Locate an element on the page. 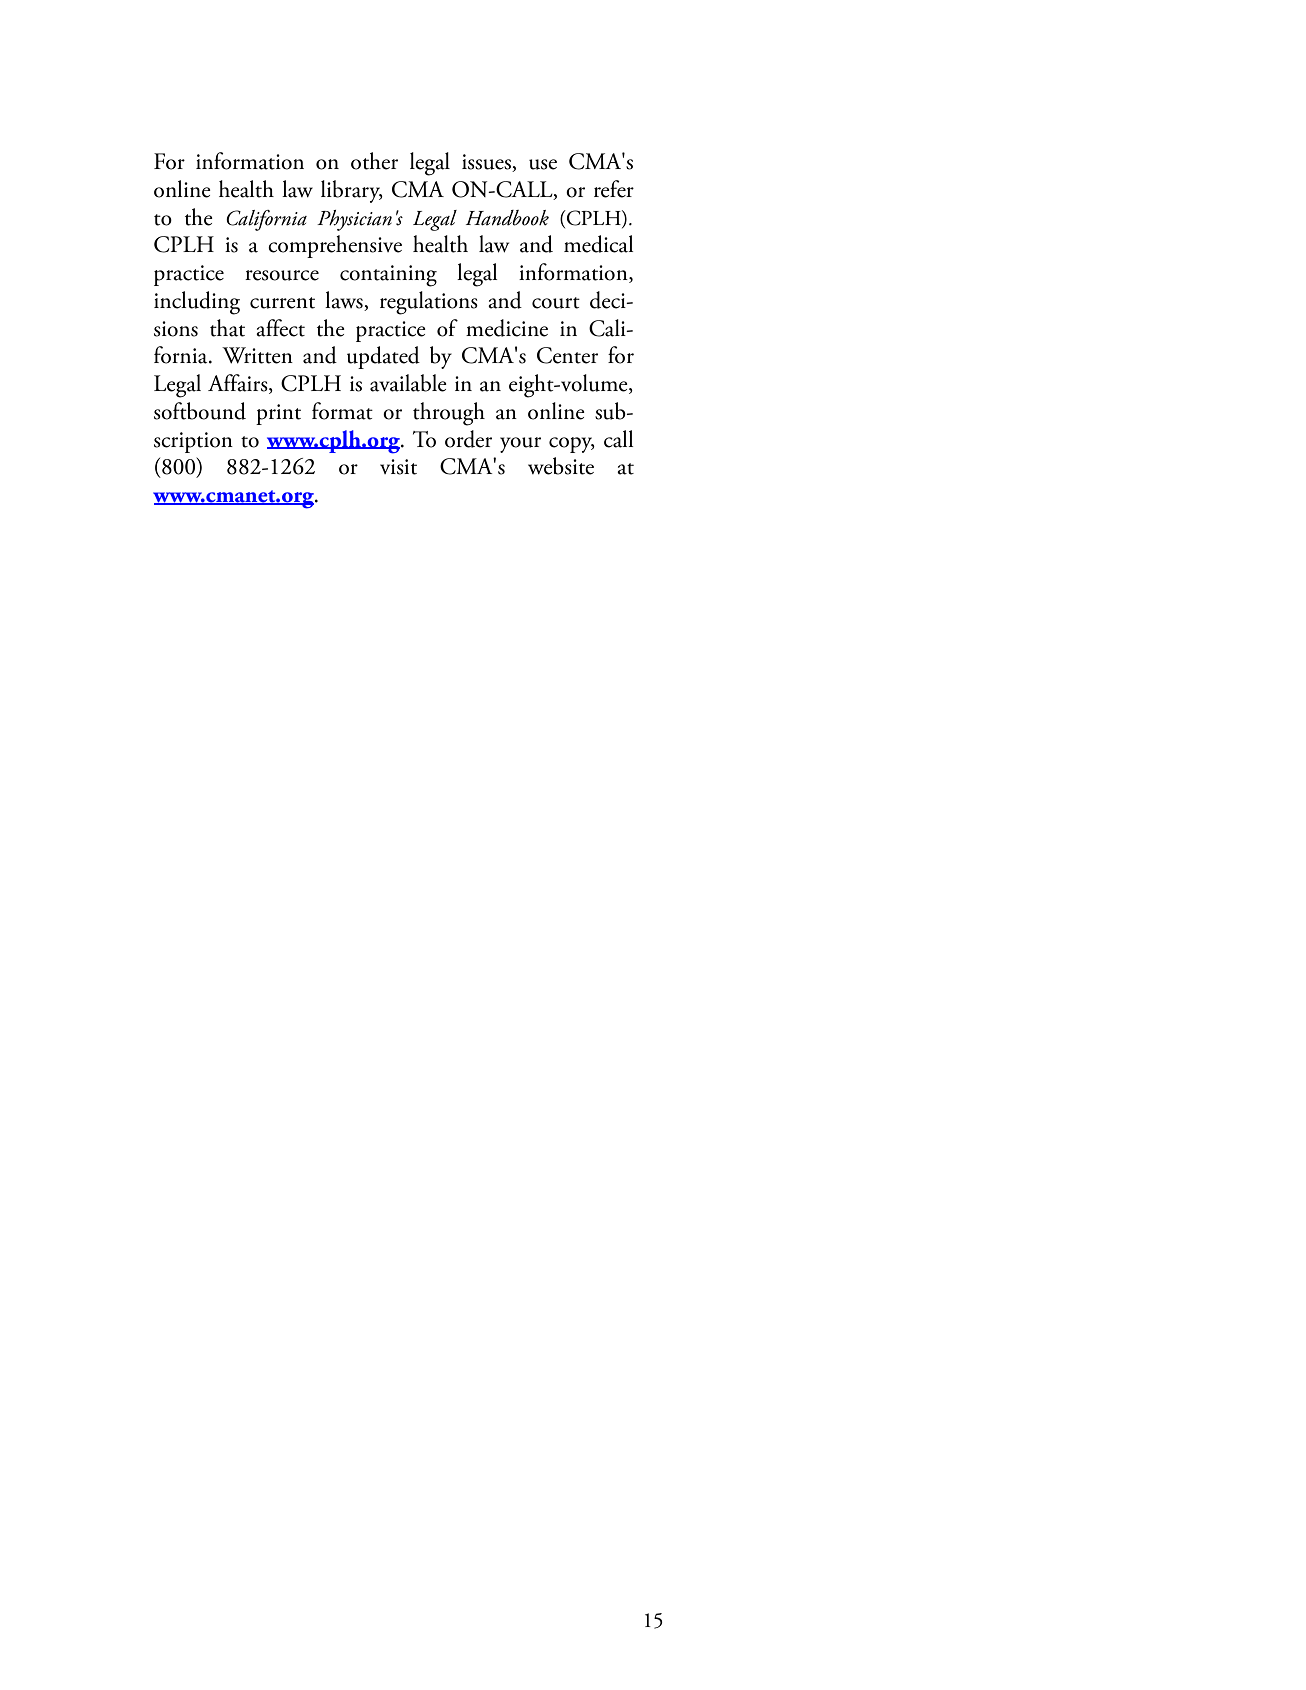  regulations is located at coordinates (429, 303).
